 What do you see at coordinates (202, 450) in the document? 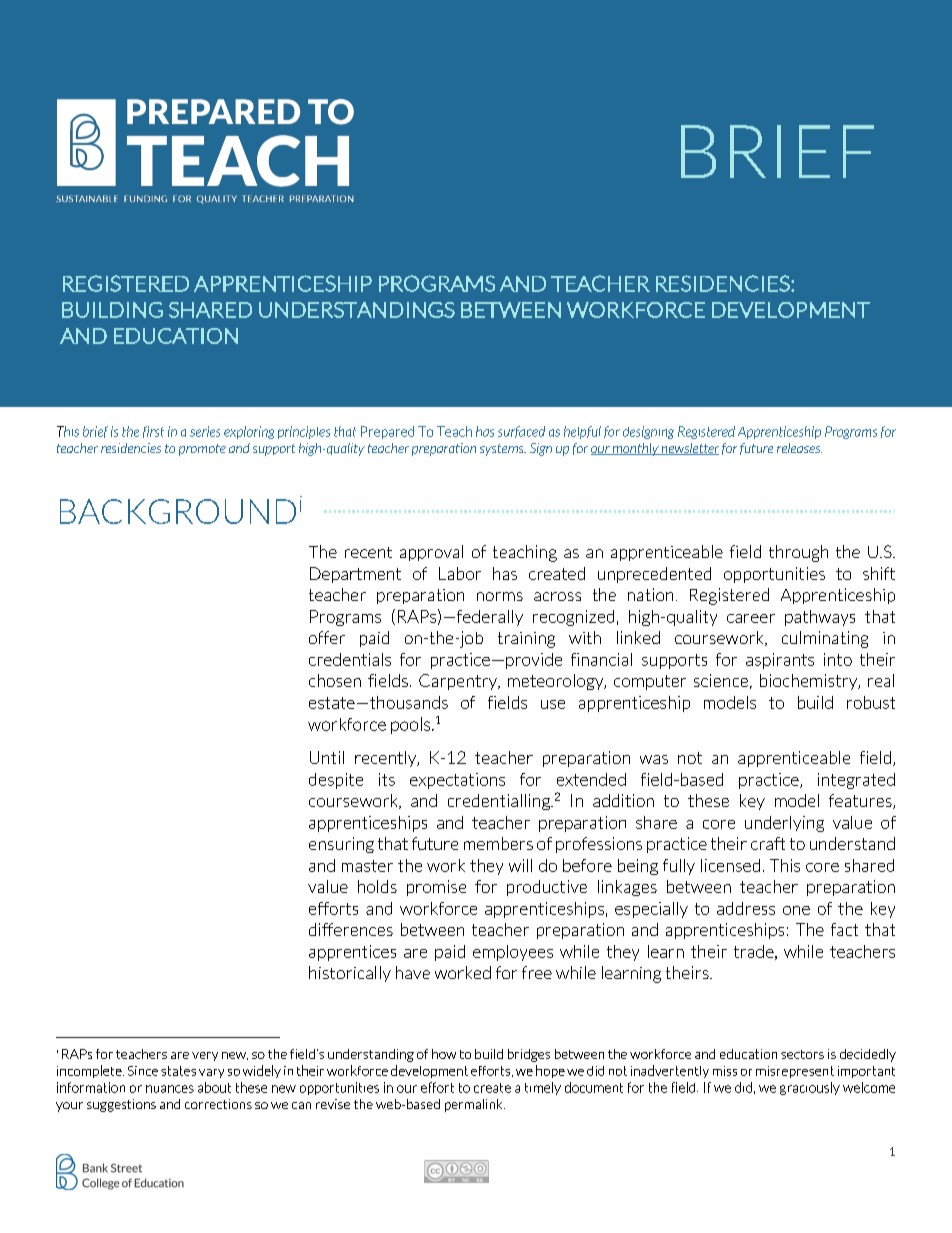
I see `promote` at bounding box center [202, 450].
